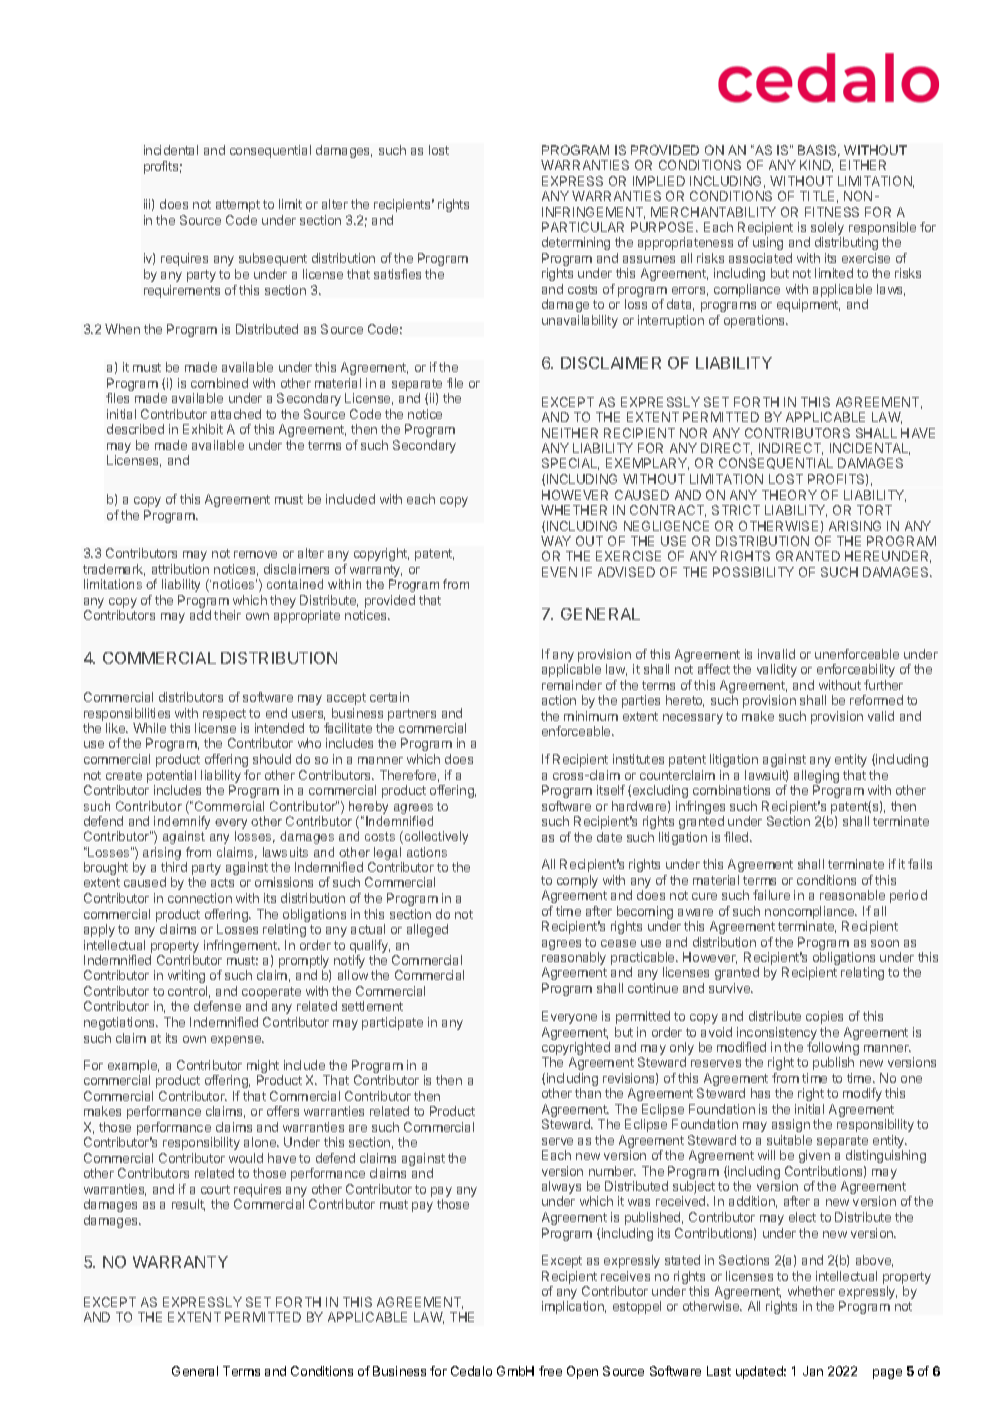 The height and width of the screenshot is (1413, 999). Describe the element at coordinates (171, 776) in the screenshot. I see `potential` at that location.
